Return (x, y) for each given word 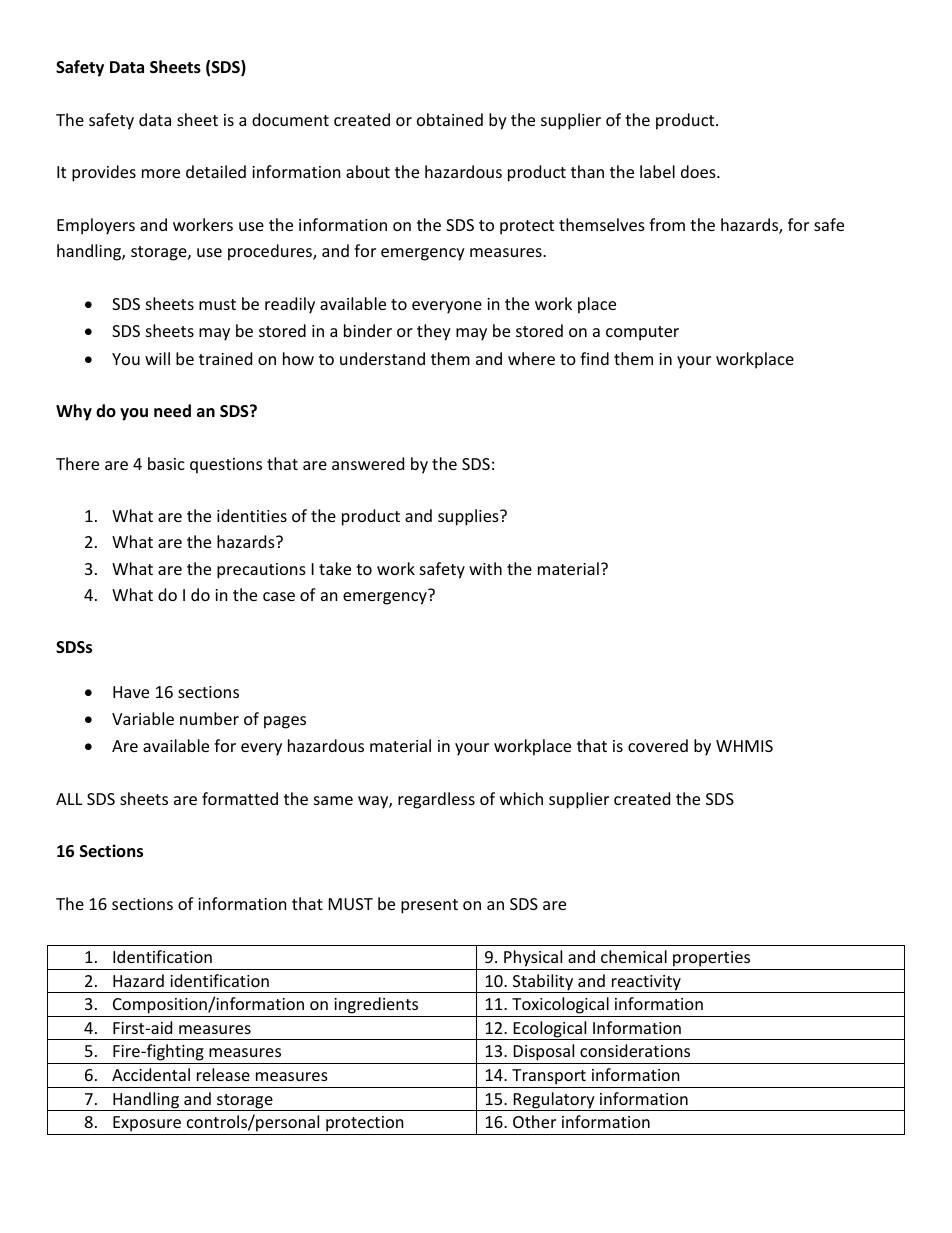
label (657, 171)
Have (131, 692)
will (157, 358)
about (368, 171)
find (594, 358)
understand (382, 358)
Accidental (151, 1074)
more (161, 173)
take (335, 568)
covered (658, 745)
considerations (635, 1050)
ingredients (376, 1007)
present (429, 906)
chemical (634, 956)
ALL (69, 799)
